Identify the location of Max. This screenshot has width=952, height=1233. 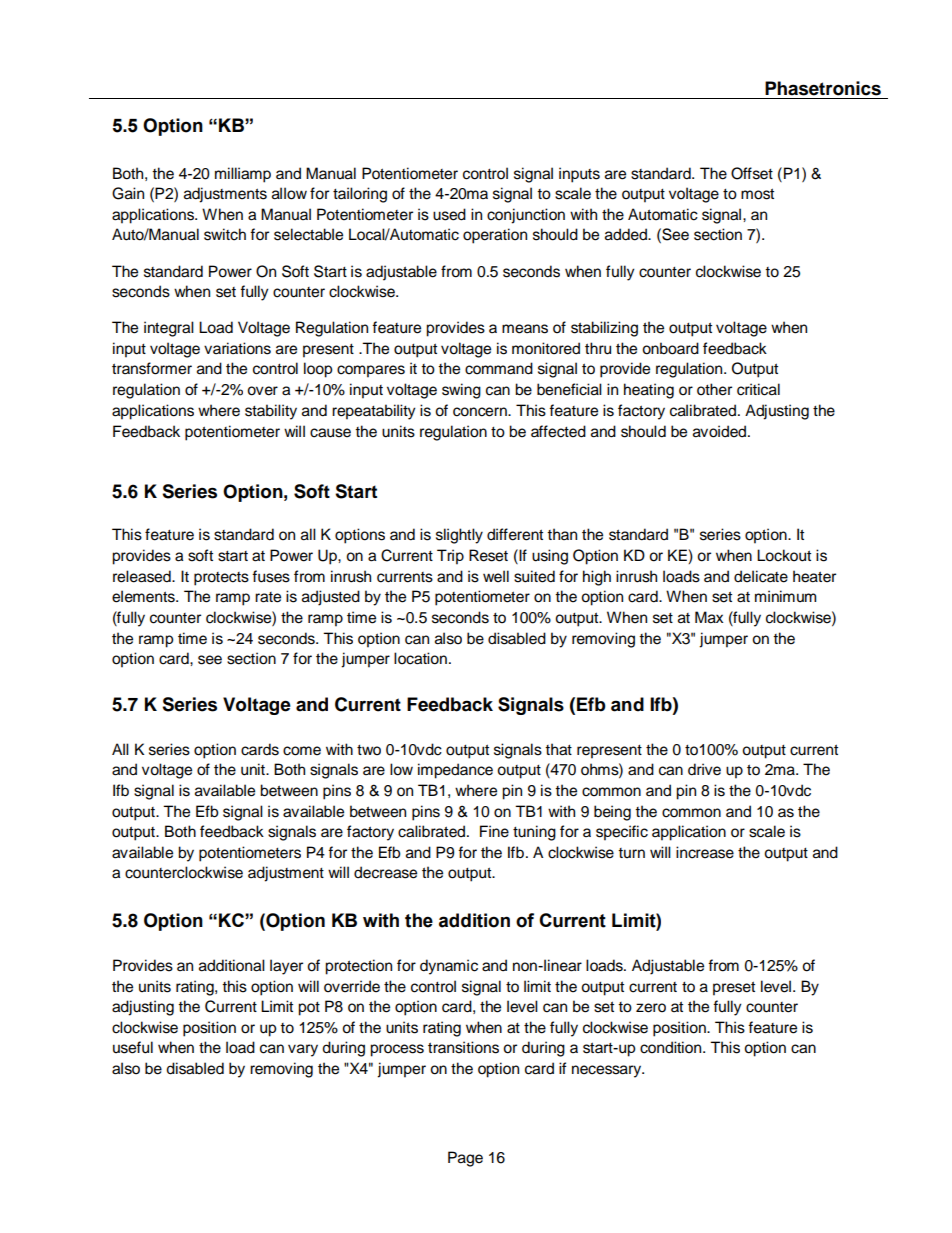
(709, 617).
